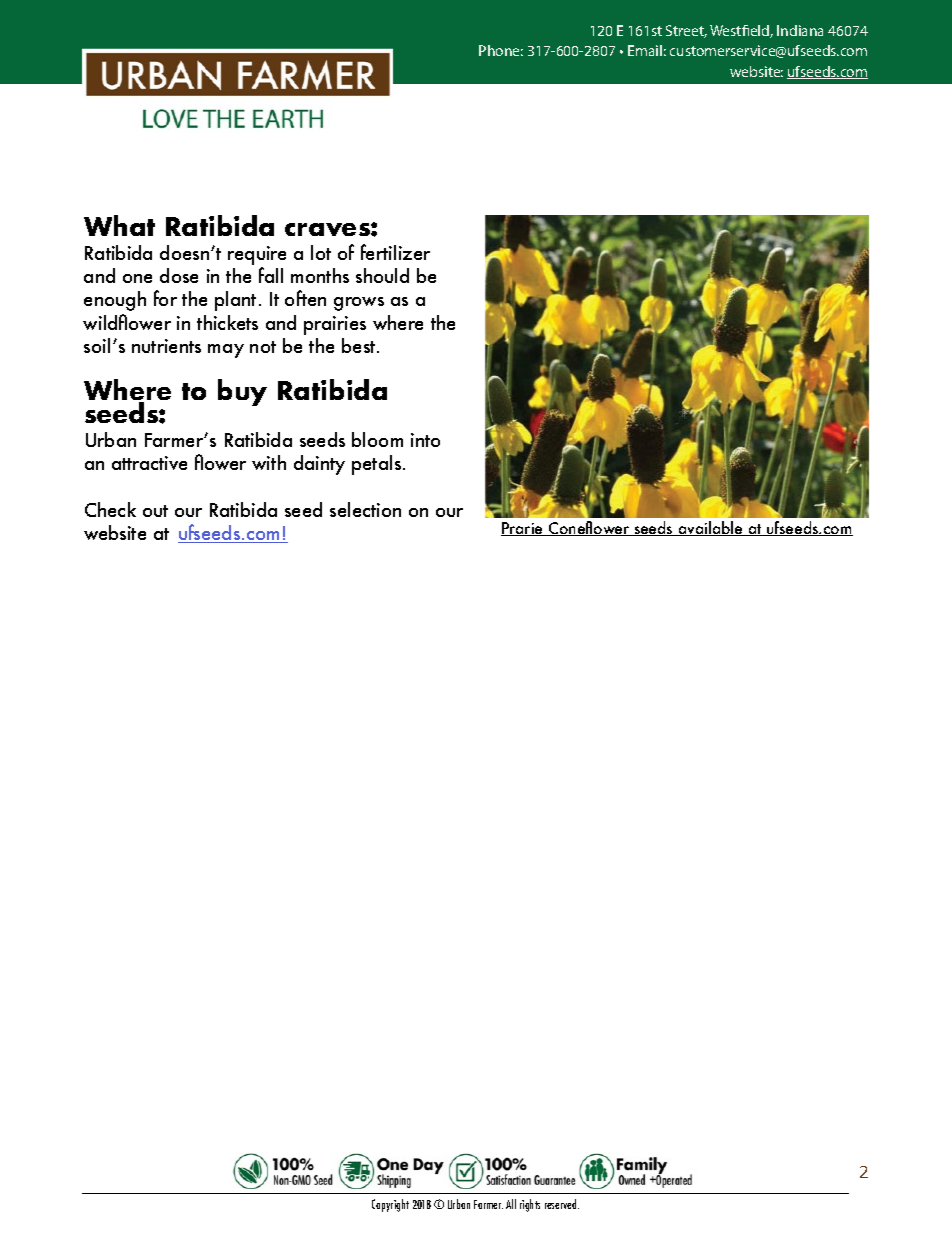 The width and height of the image is (952, 1233). Describe the element at coordinates (425, 440) in the image. I see `into` at that location.
